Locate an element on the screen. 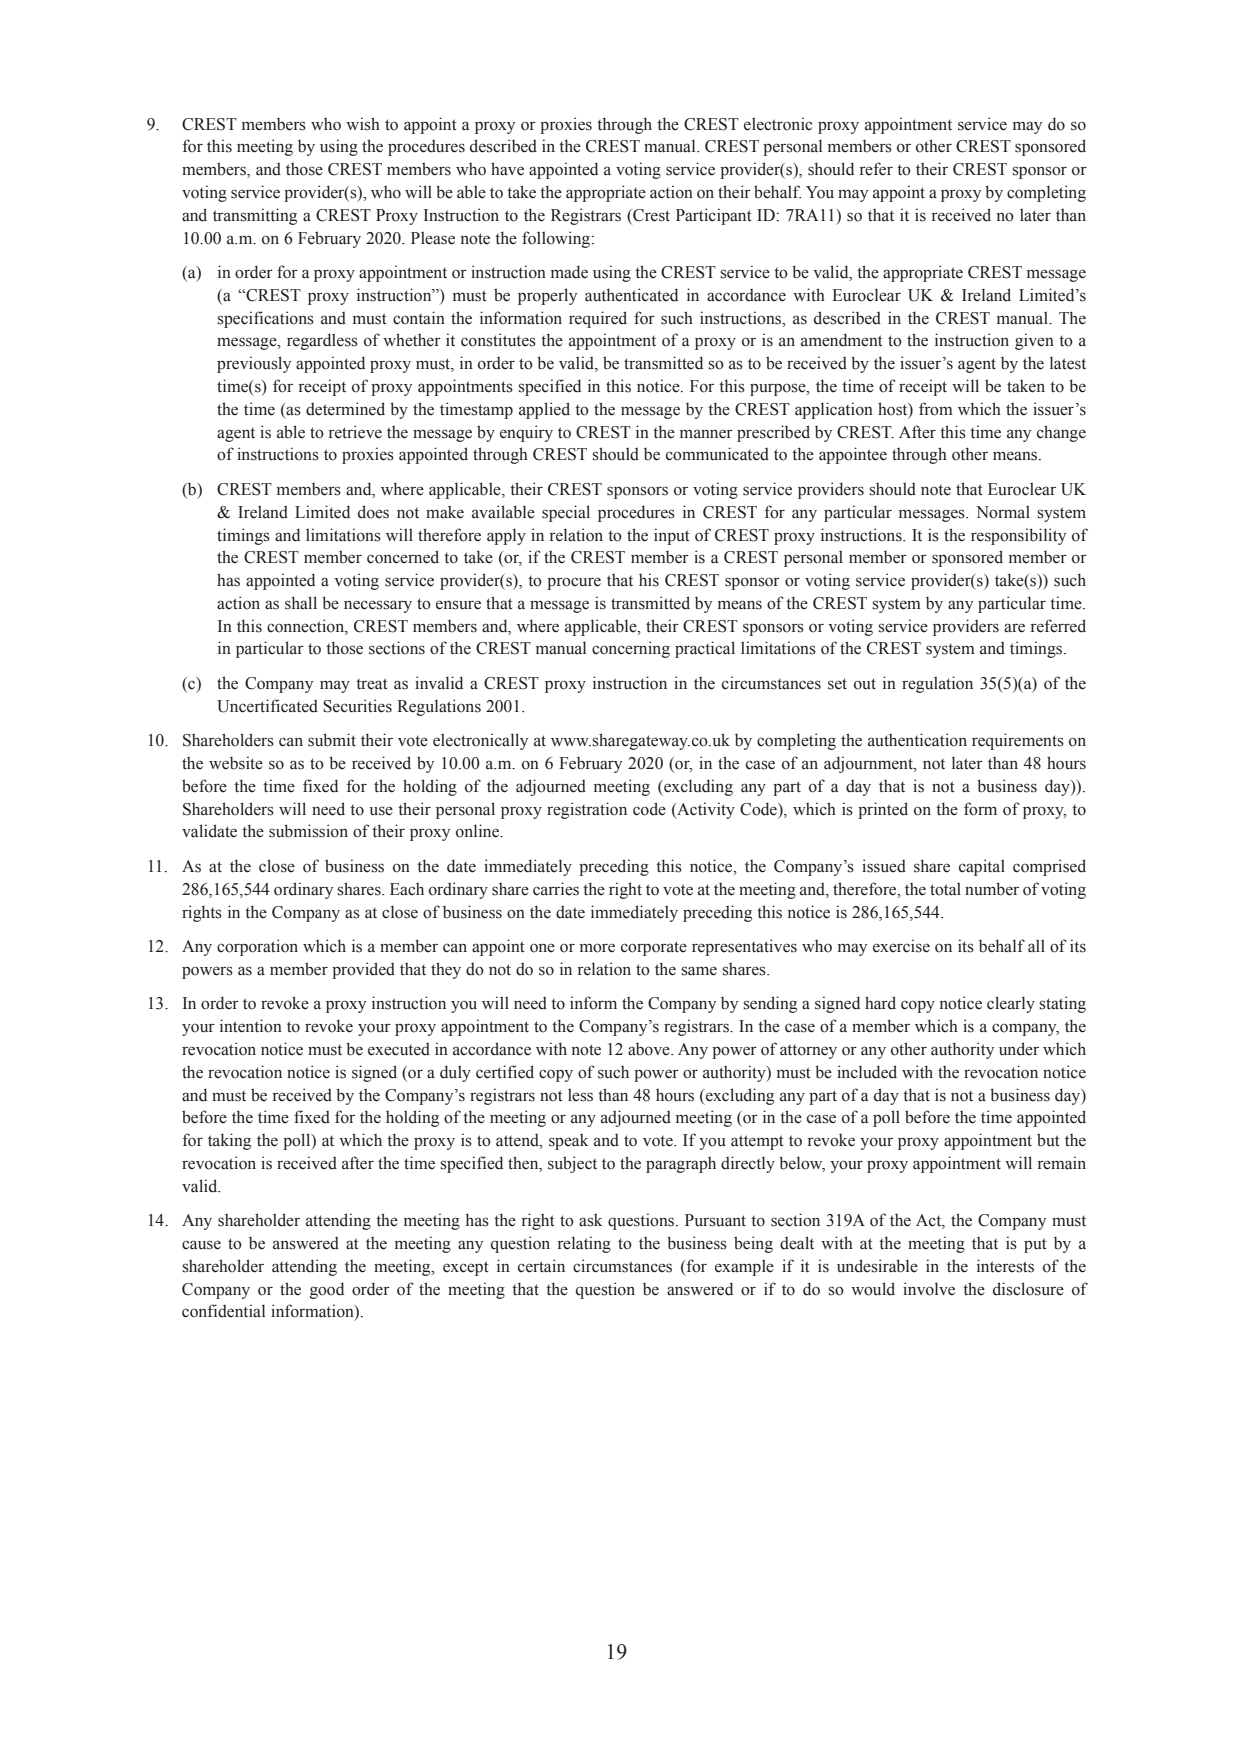 This screenshot has height=1744, width=1233. good is located at coordinates (327, 1290).
